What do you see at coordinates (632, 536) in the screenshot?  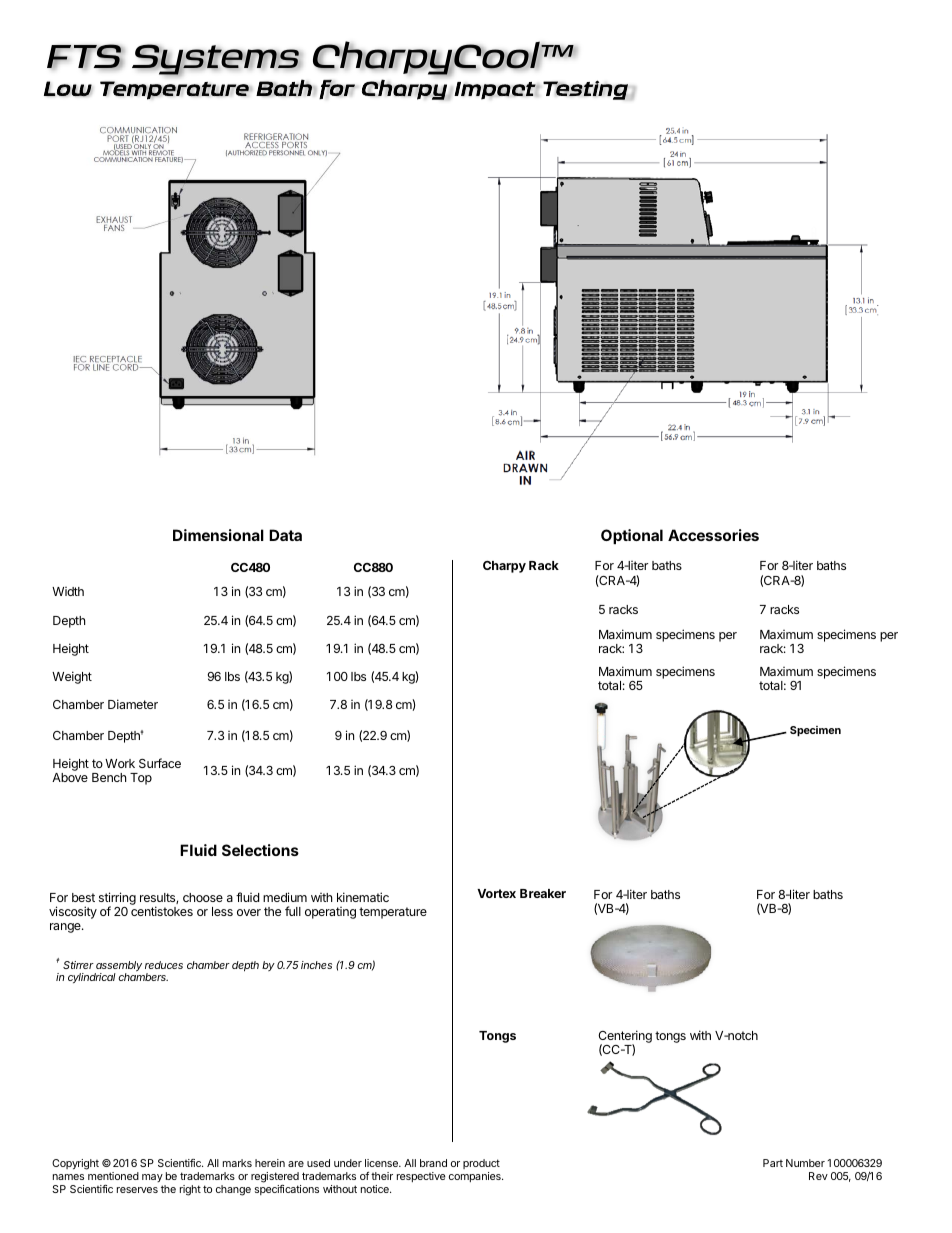 I see `Optional` at bounding box center [632, 536].
